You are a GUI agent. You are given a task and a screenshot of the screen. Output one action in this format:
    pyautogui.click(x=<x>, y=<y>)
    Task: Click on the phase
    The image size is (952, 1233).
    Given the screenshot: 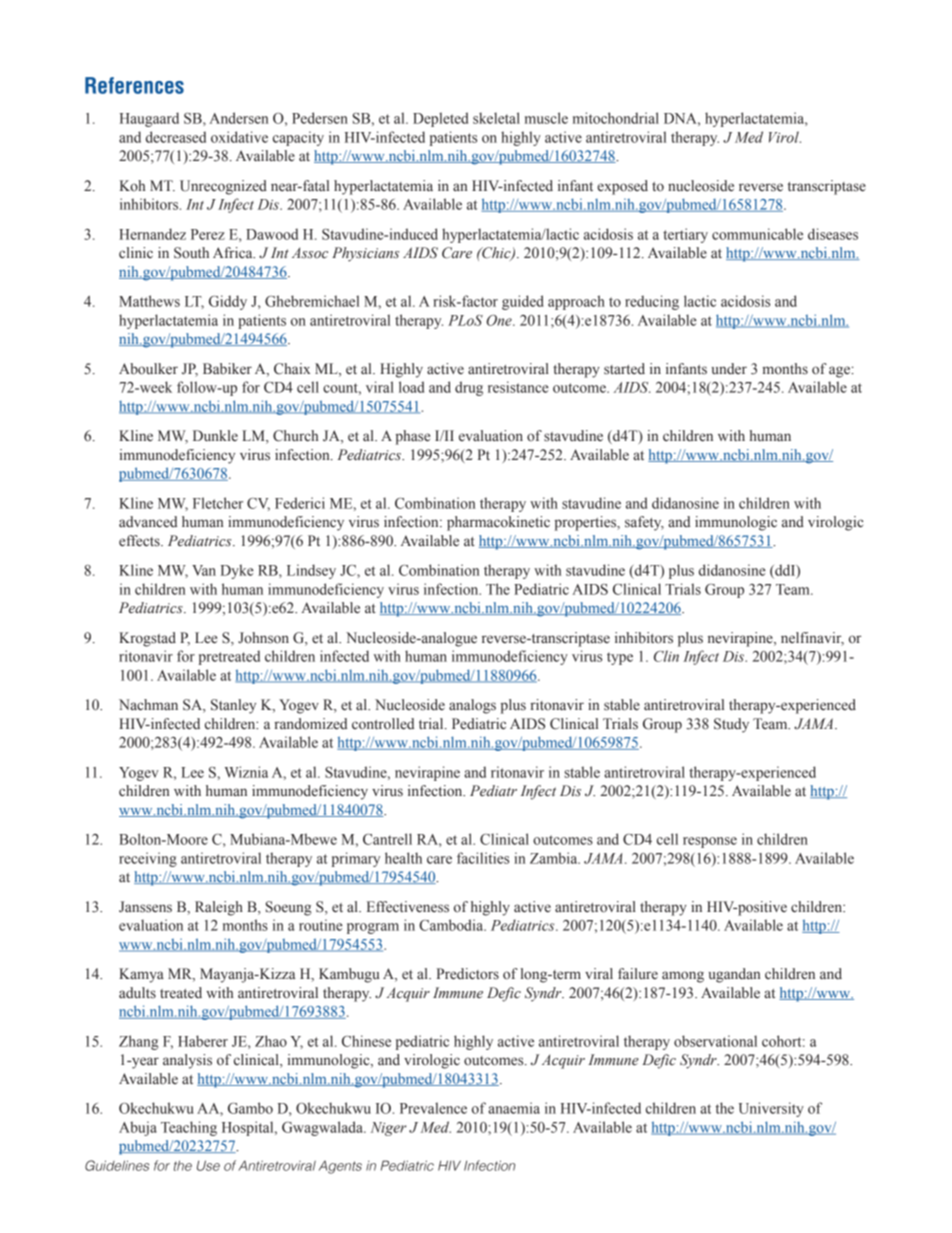 What is the action you would take?
    pyautogui.click(x=412, y=437)
